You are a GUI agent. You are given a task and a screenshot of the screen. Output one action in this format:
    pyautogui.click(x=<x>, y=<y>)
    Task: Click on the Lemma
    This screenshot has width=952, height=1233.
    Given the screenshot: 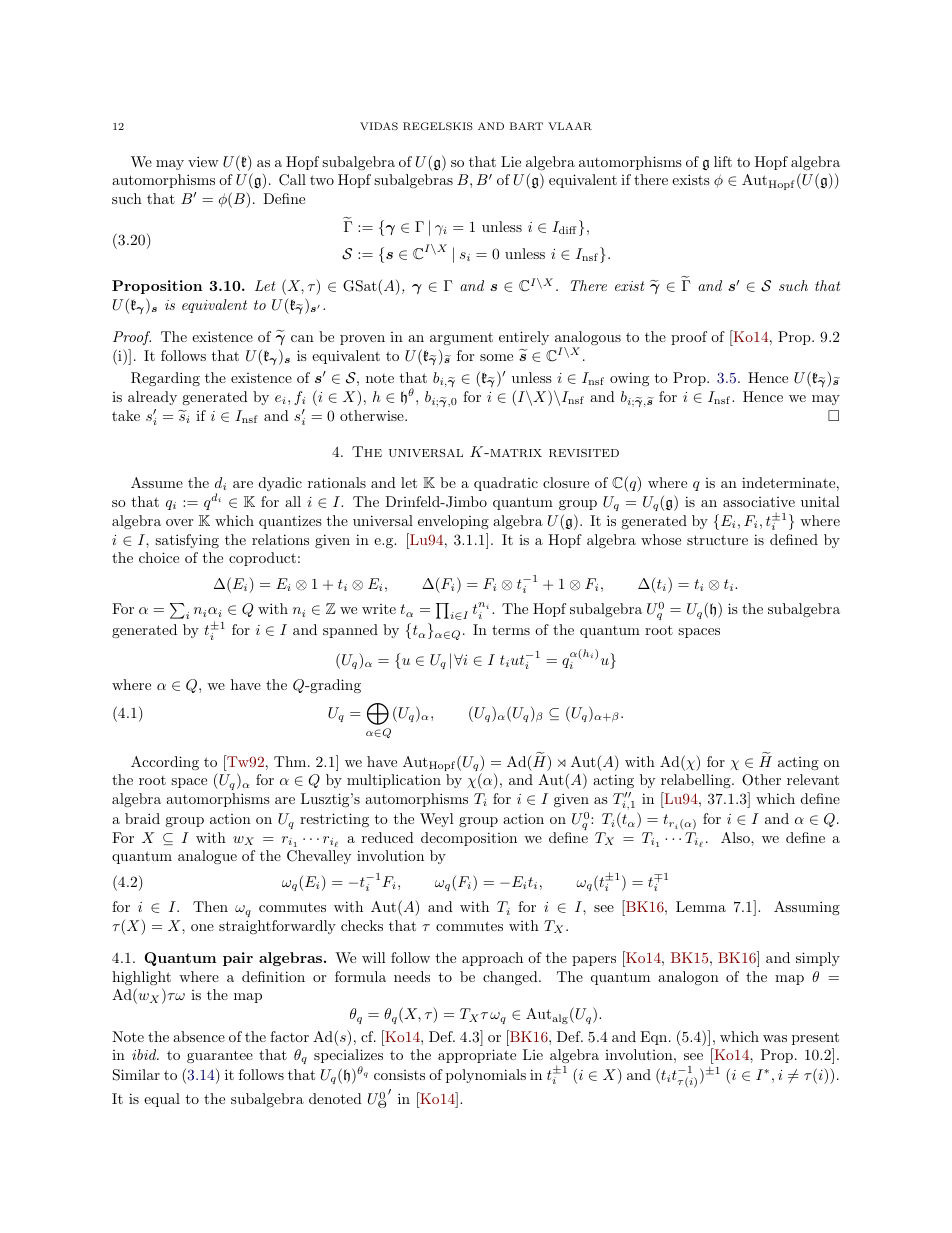 What is the action you would take?
    pyautogui.click(x=701, y=906)
